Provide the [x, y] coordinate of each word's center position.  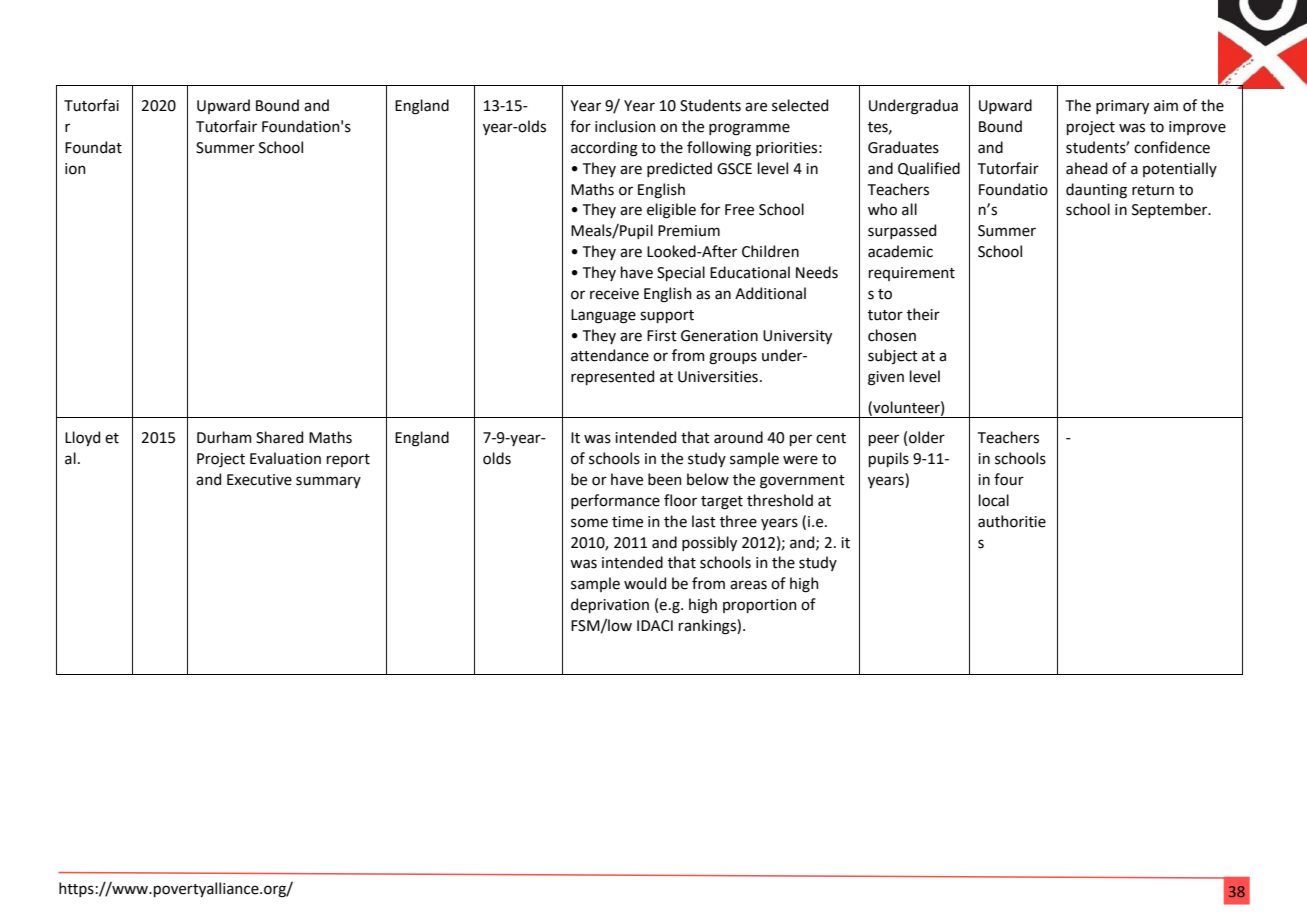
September [1171, 210]
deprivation [610, 605]
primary [1122, 107]
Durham [224, 437]
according [604, 149]
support [667, 316]
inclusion [625, 126]
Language [603, 316]
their [923, 314]
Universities [718, 377]
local [994, 500]
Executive [259, 480]
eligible [671, 211]
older [927, 437]
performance [615, 501]
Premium [689, 231]
